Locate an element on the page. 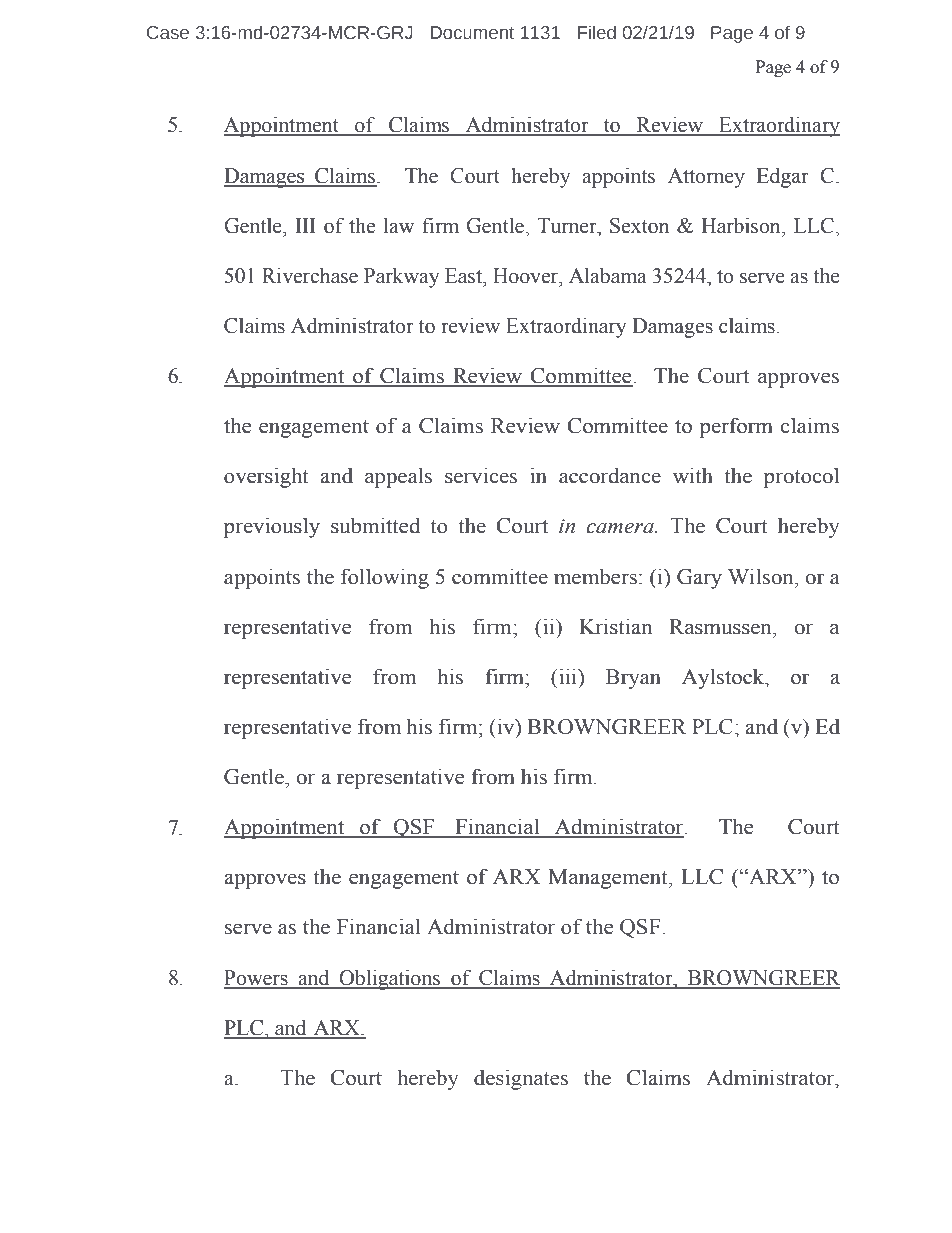 The height and width of the image is (1233, 952). Harbison is located at coordinates (742, 225).
